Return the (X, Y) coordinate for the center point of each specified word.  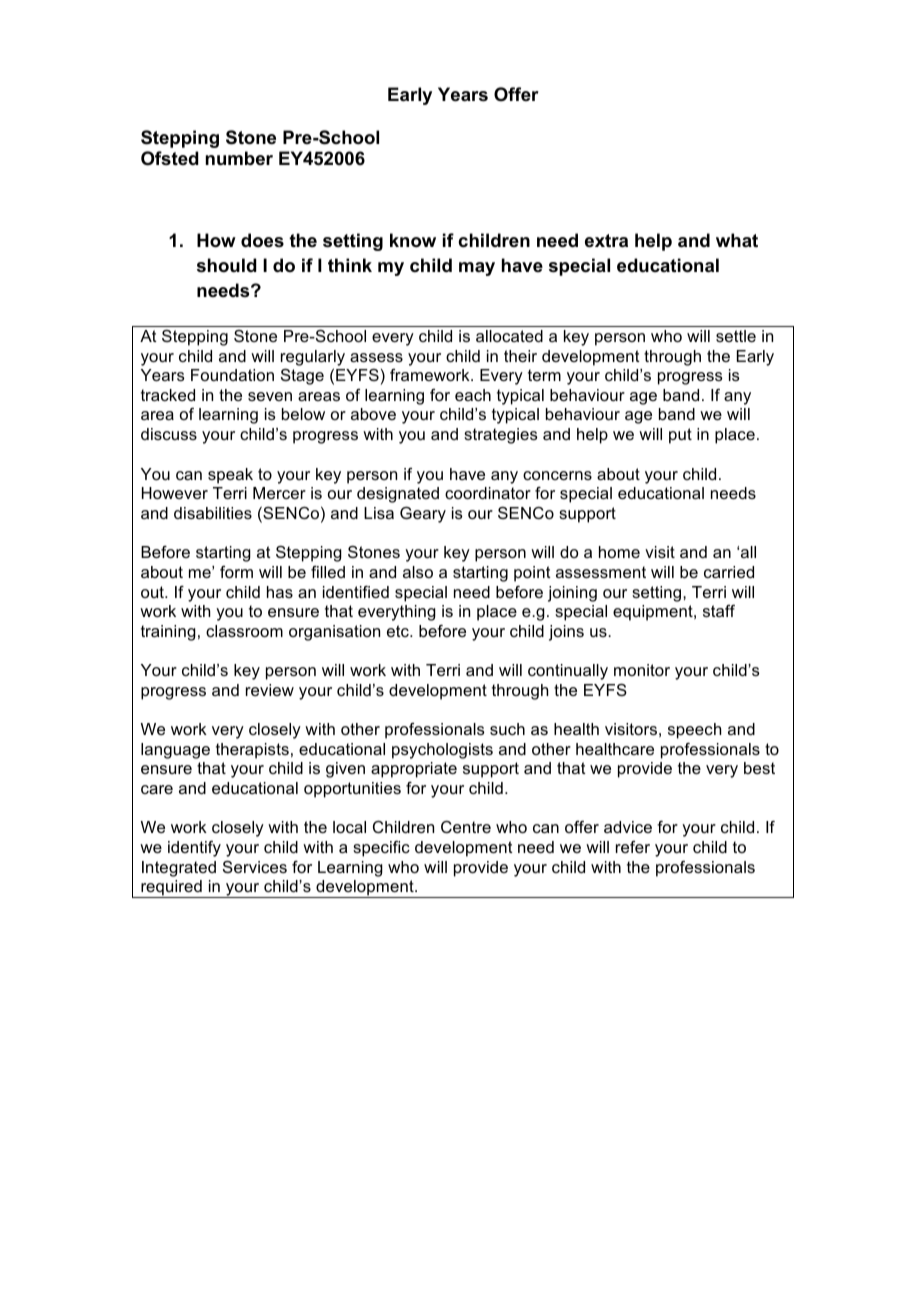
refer (633, 847)
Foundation (232, 375)
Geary (423, 514)
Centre (466, 827)
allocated (509, 336)
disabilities (213, 513)
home (619, 552)
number (239, 158)
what (737, 240)
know (413, 240)
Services (255, 866)
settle (736, 336)
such (507, 729)
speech (694, 731)
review (270, 690)
